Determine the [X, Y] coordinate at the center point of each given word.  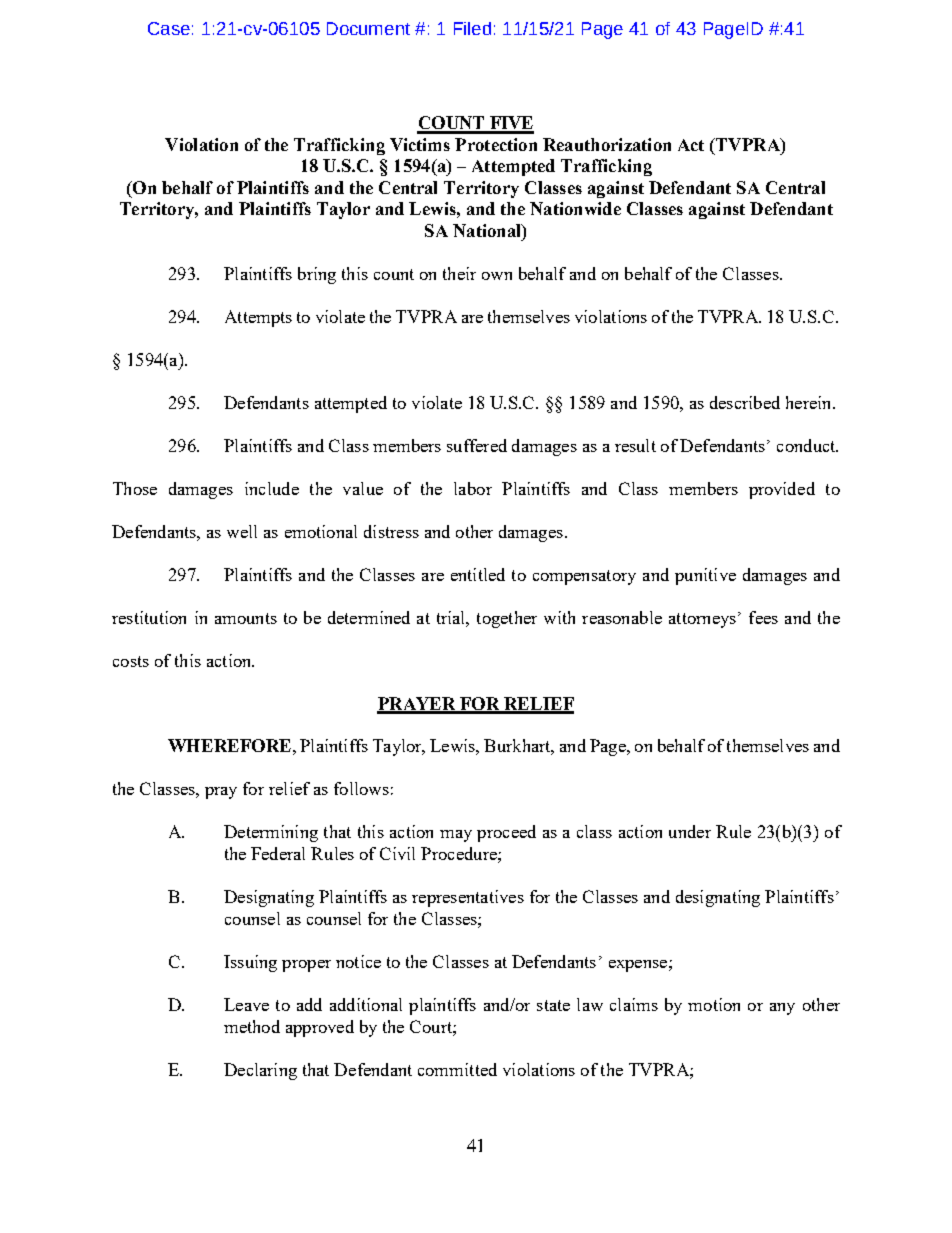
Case [169, 28]
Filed [472, 28]
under [690, 831]
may [456, 836]
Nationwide [575, 208]
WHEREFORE [229, 745]
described [745, 402]
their [459, 273]
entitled [478, 574]
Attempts [258, 318]
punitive [705, 576]
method [252, 1026]
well [242, 531]
